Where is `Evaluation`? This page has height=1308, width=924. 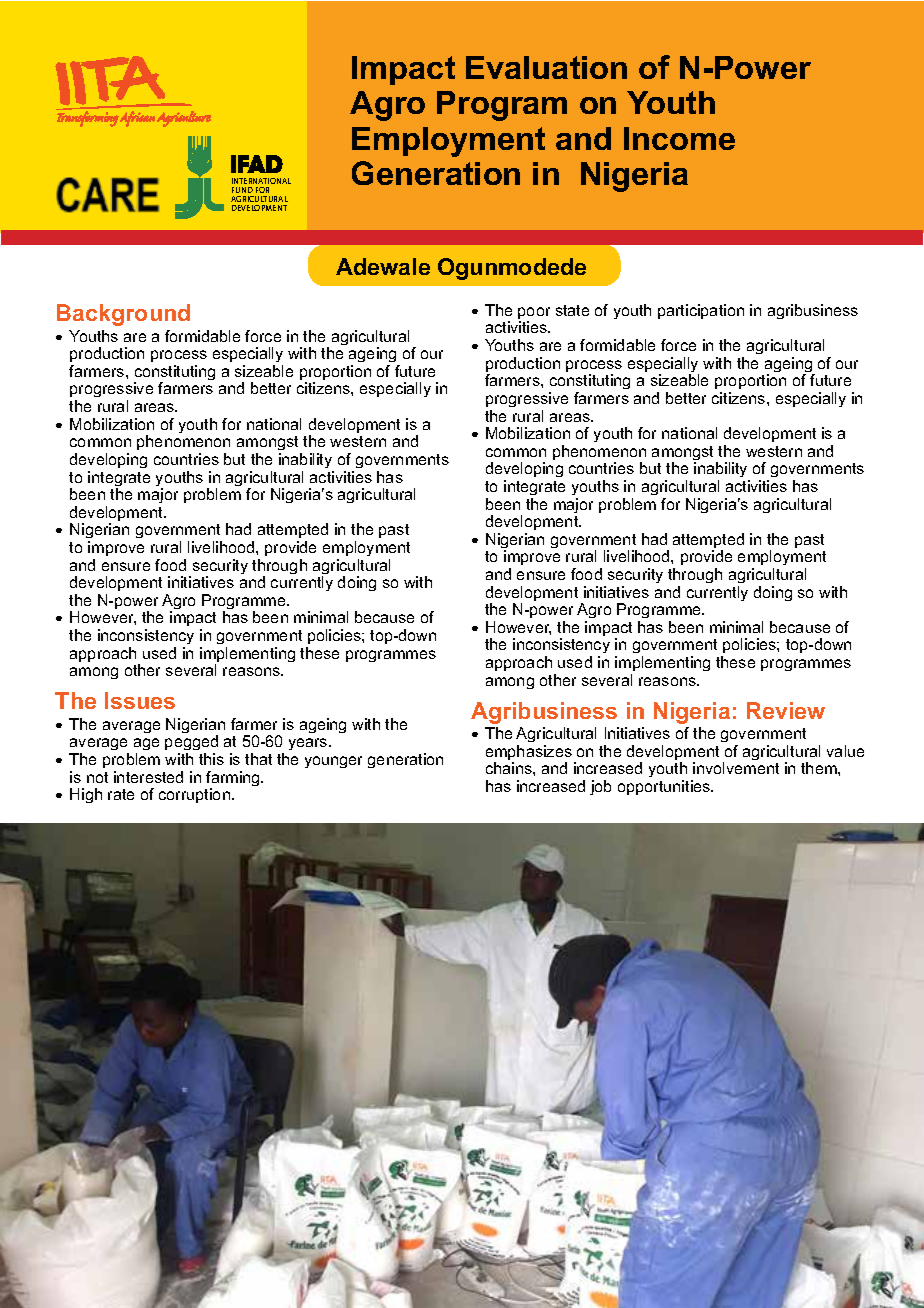 Evaluation is located at coordinates (546, 67).
